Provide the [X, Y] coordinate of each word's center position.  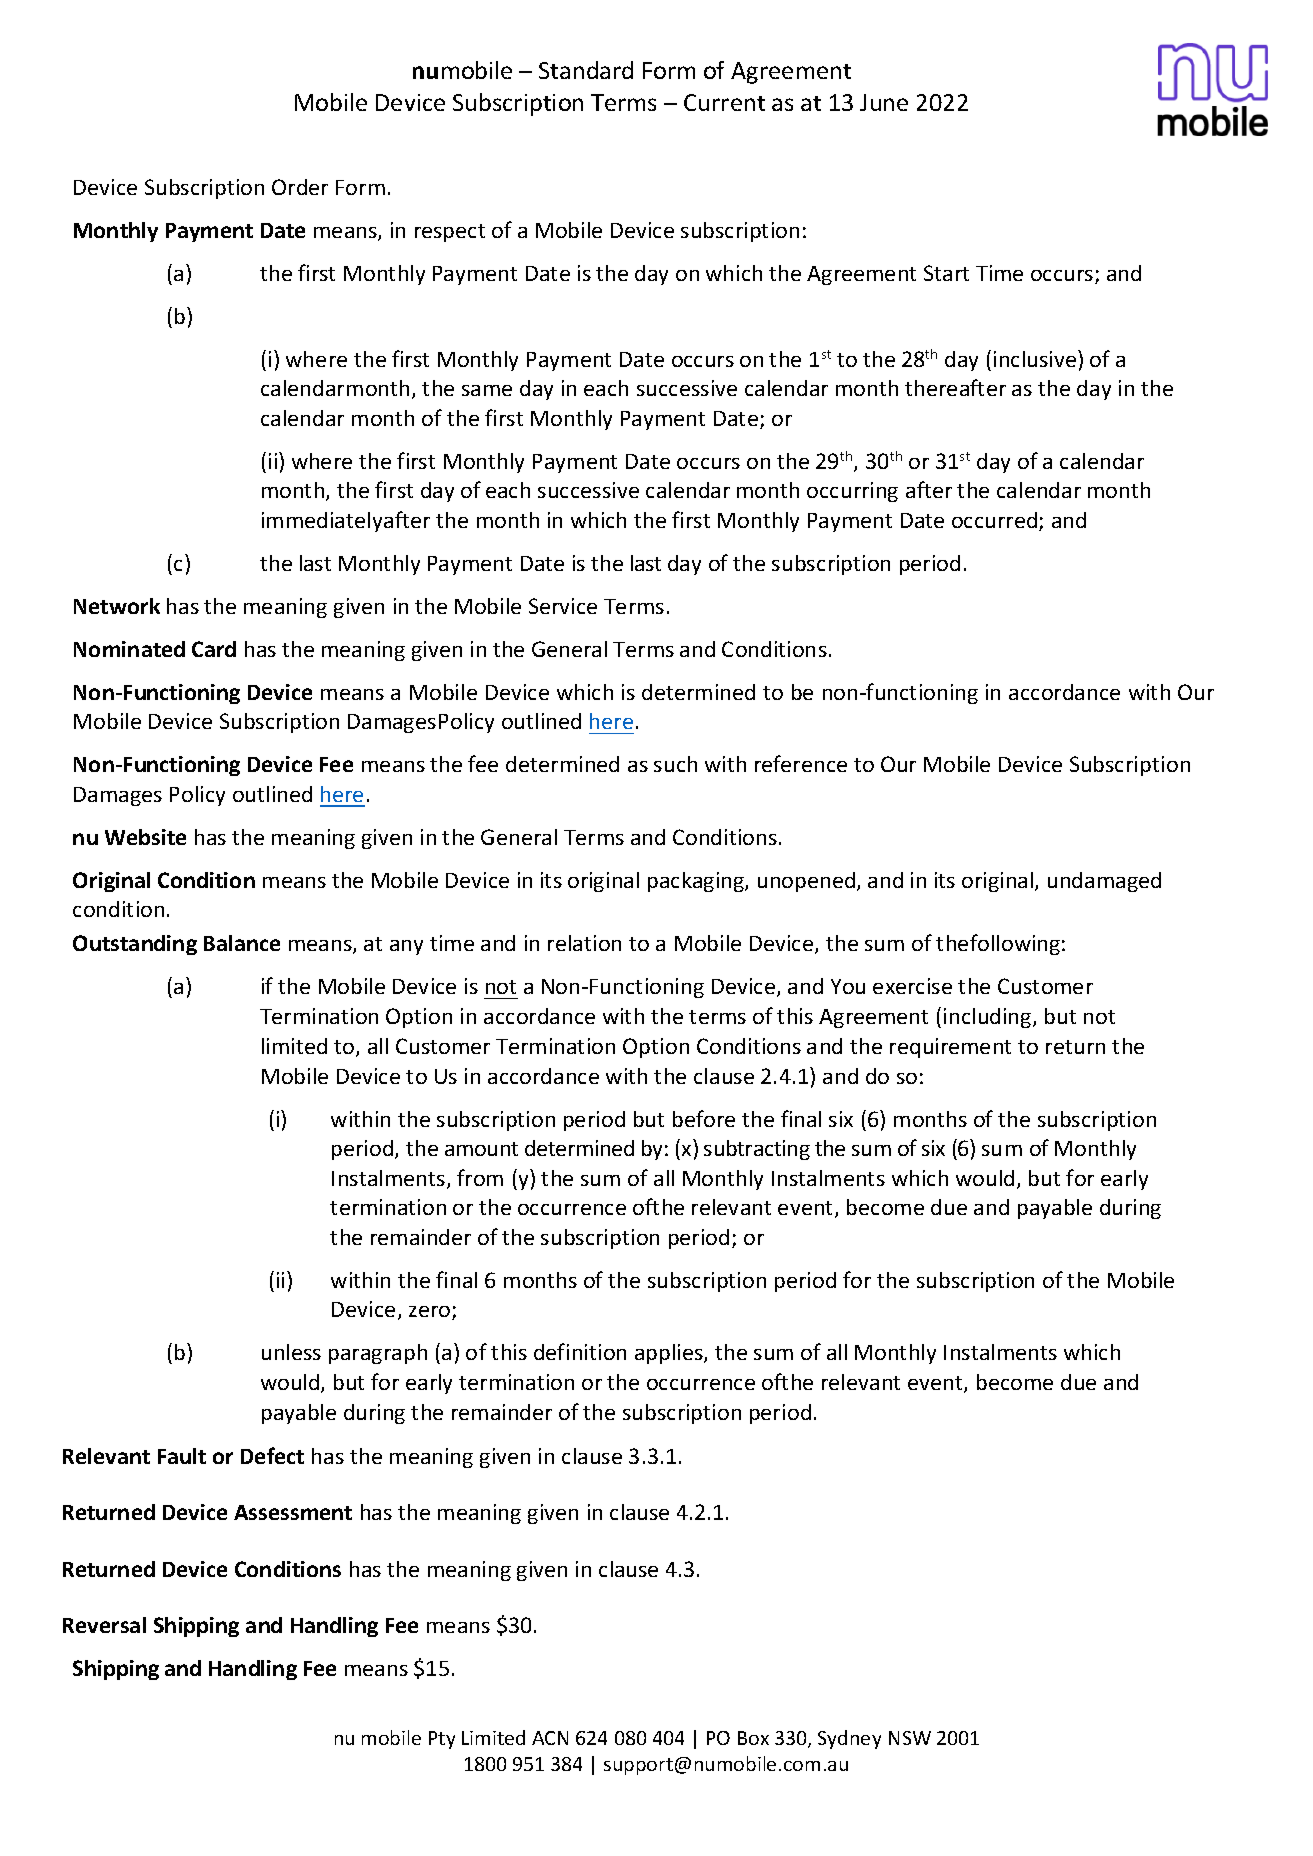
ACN [550, 1738]
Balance [242, 943]
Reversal [104, 1625]
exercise [912, 986]
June [884, 102]
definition [580, 1351]
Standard [586, 70]
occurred [996, 521]
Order [300, 187]
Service [563, 606]
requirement [950, 1048]
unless [291, 1352]
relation [584, 943]
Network [117, 606]
